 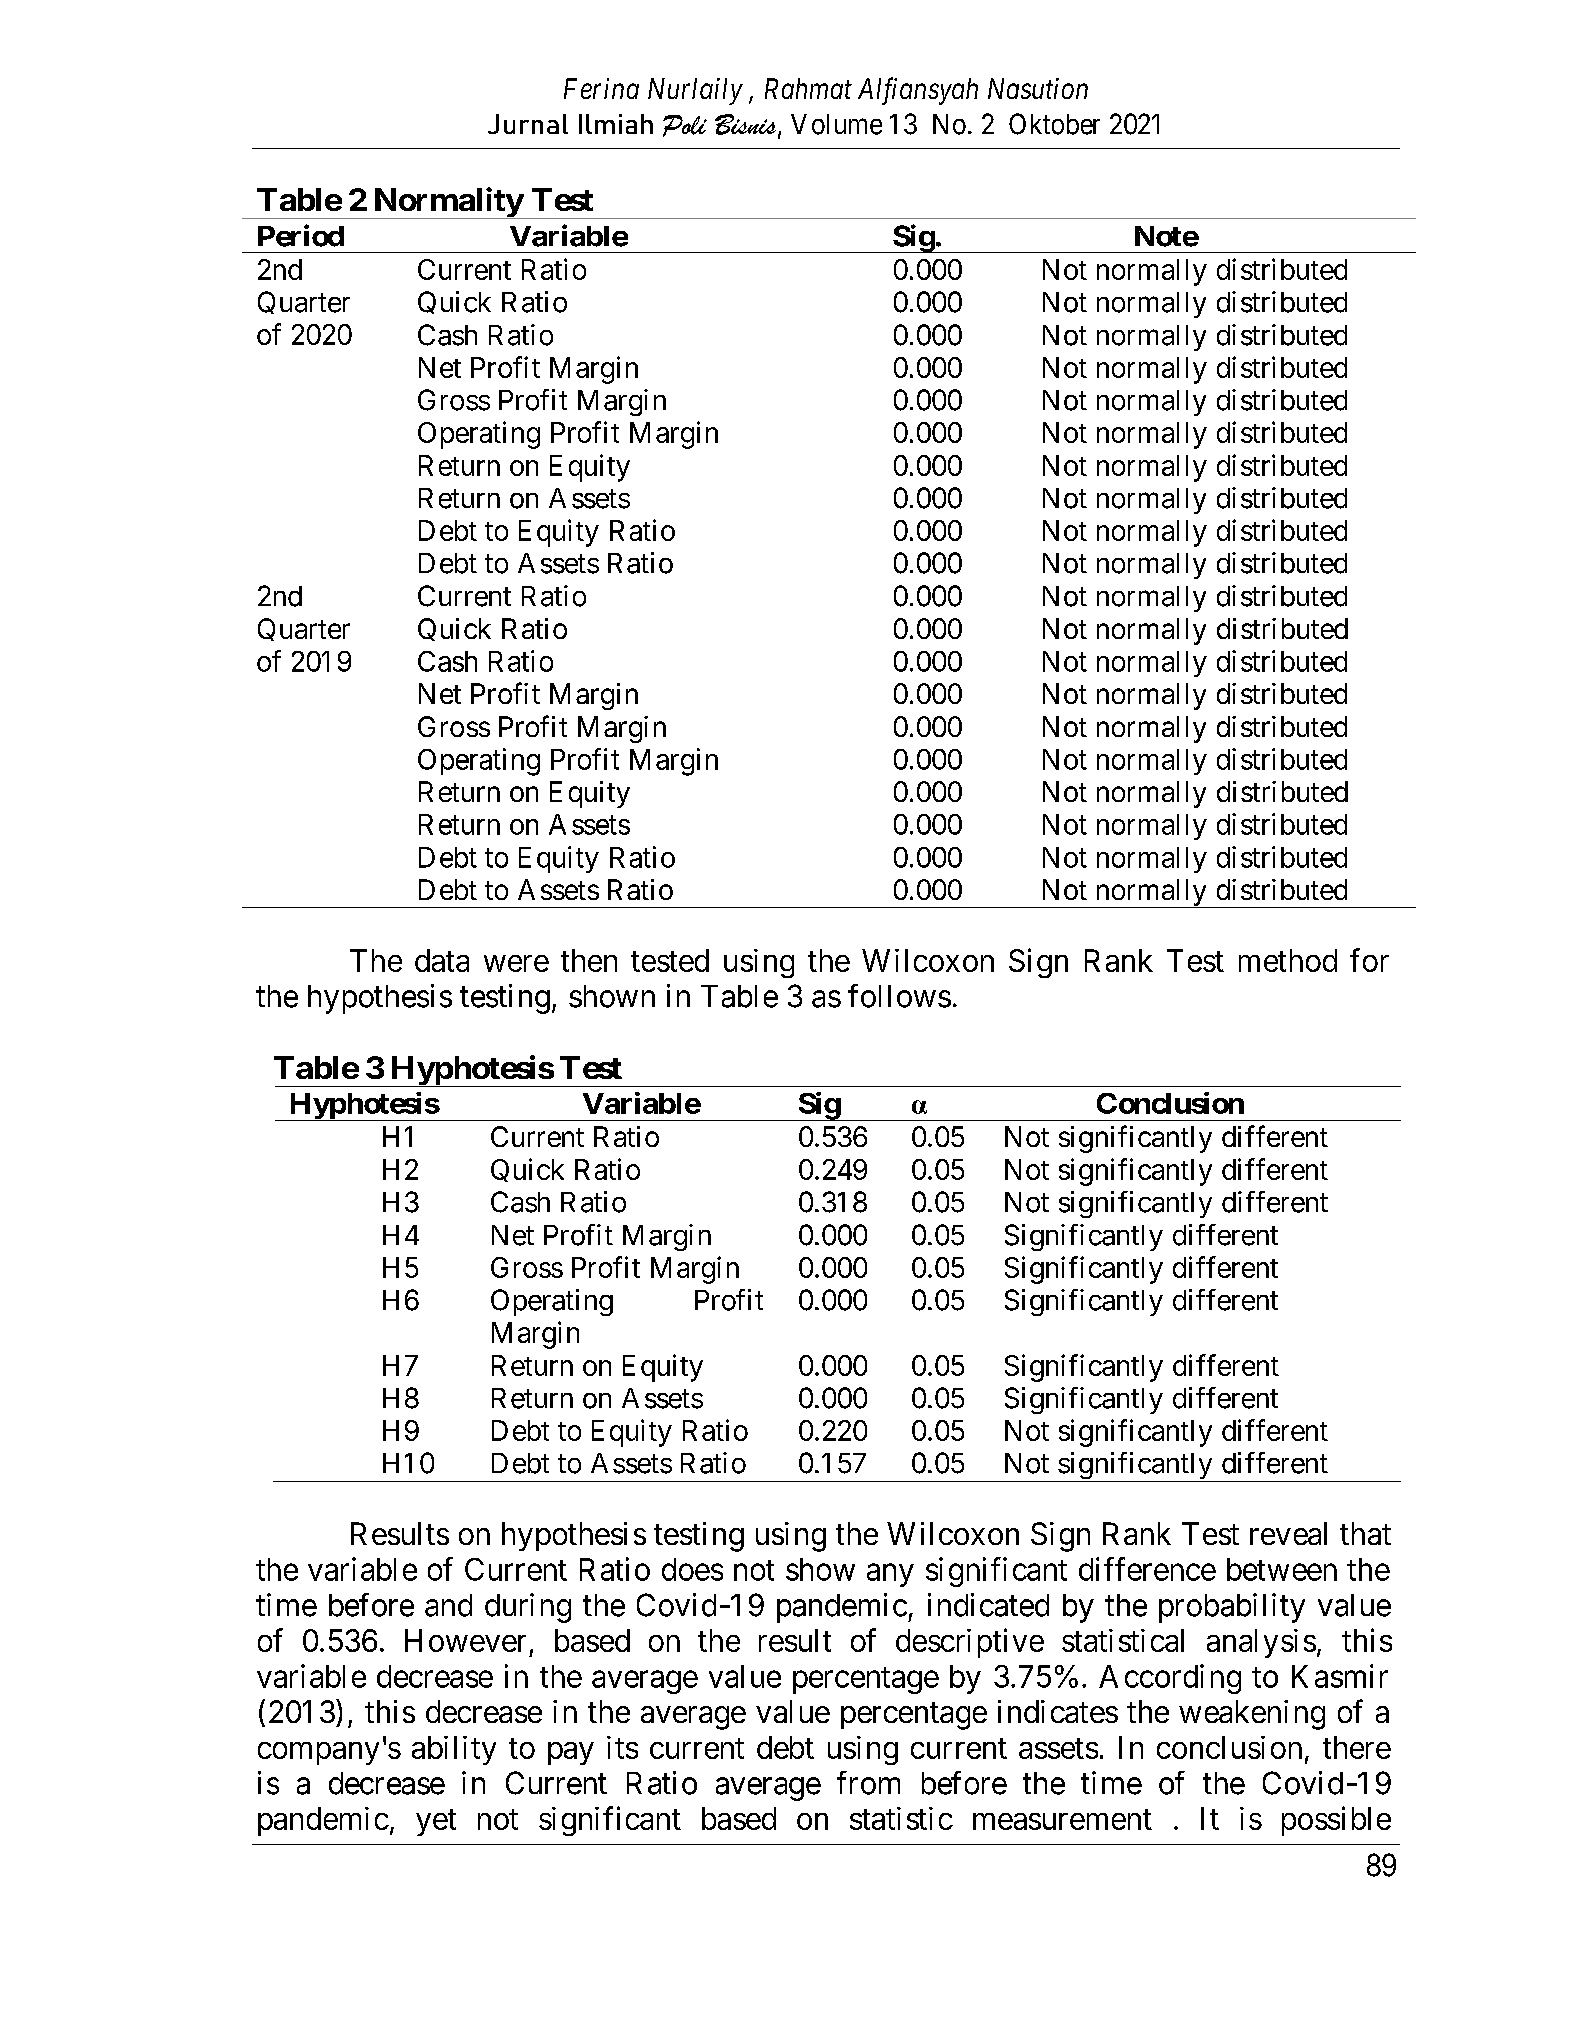 What do you see at coordinates (988, 1605) in the screenshot?
I see `indicated` at bounding box center [988, 1605].
